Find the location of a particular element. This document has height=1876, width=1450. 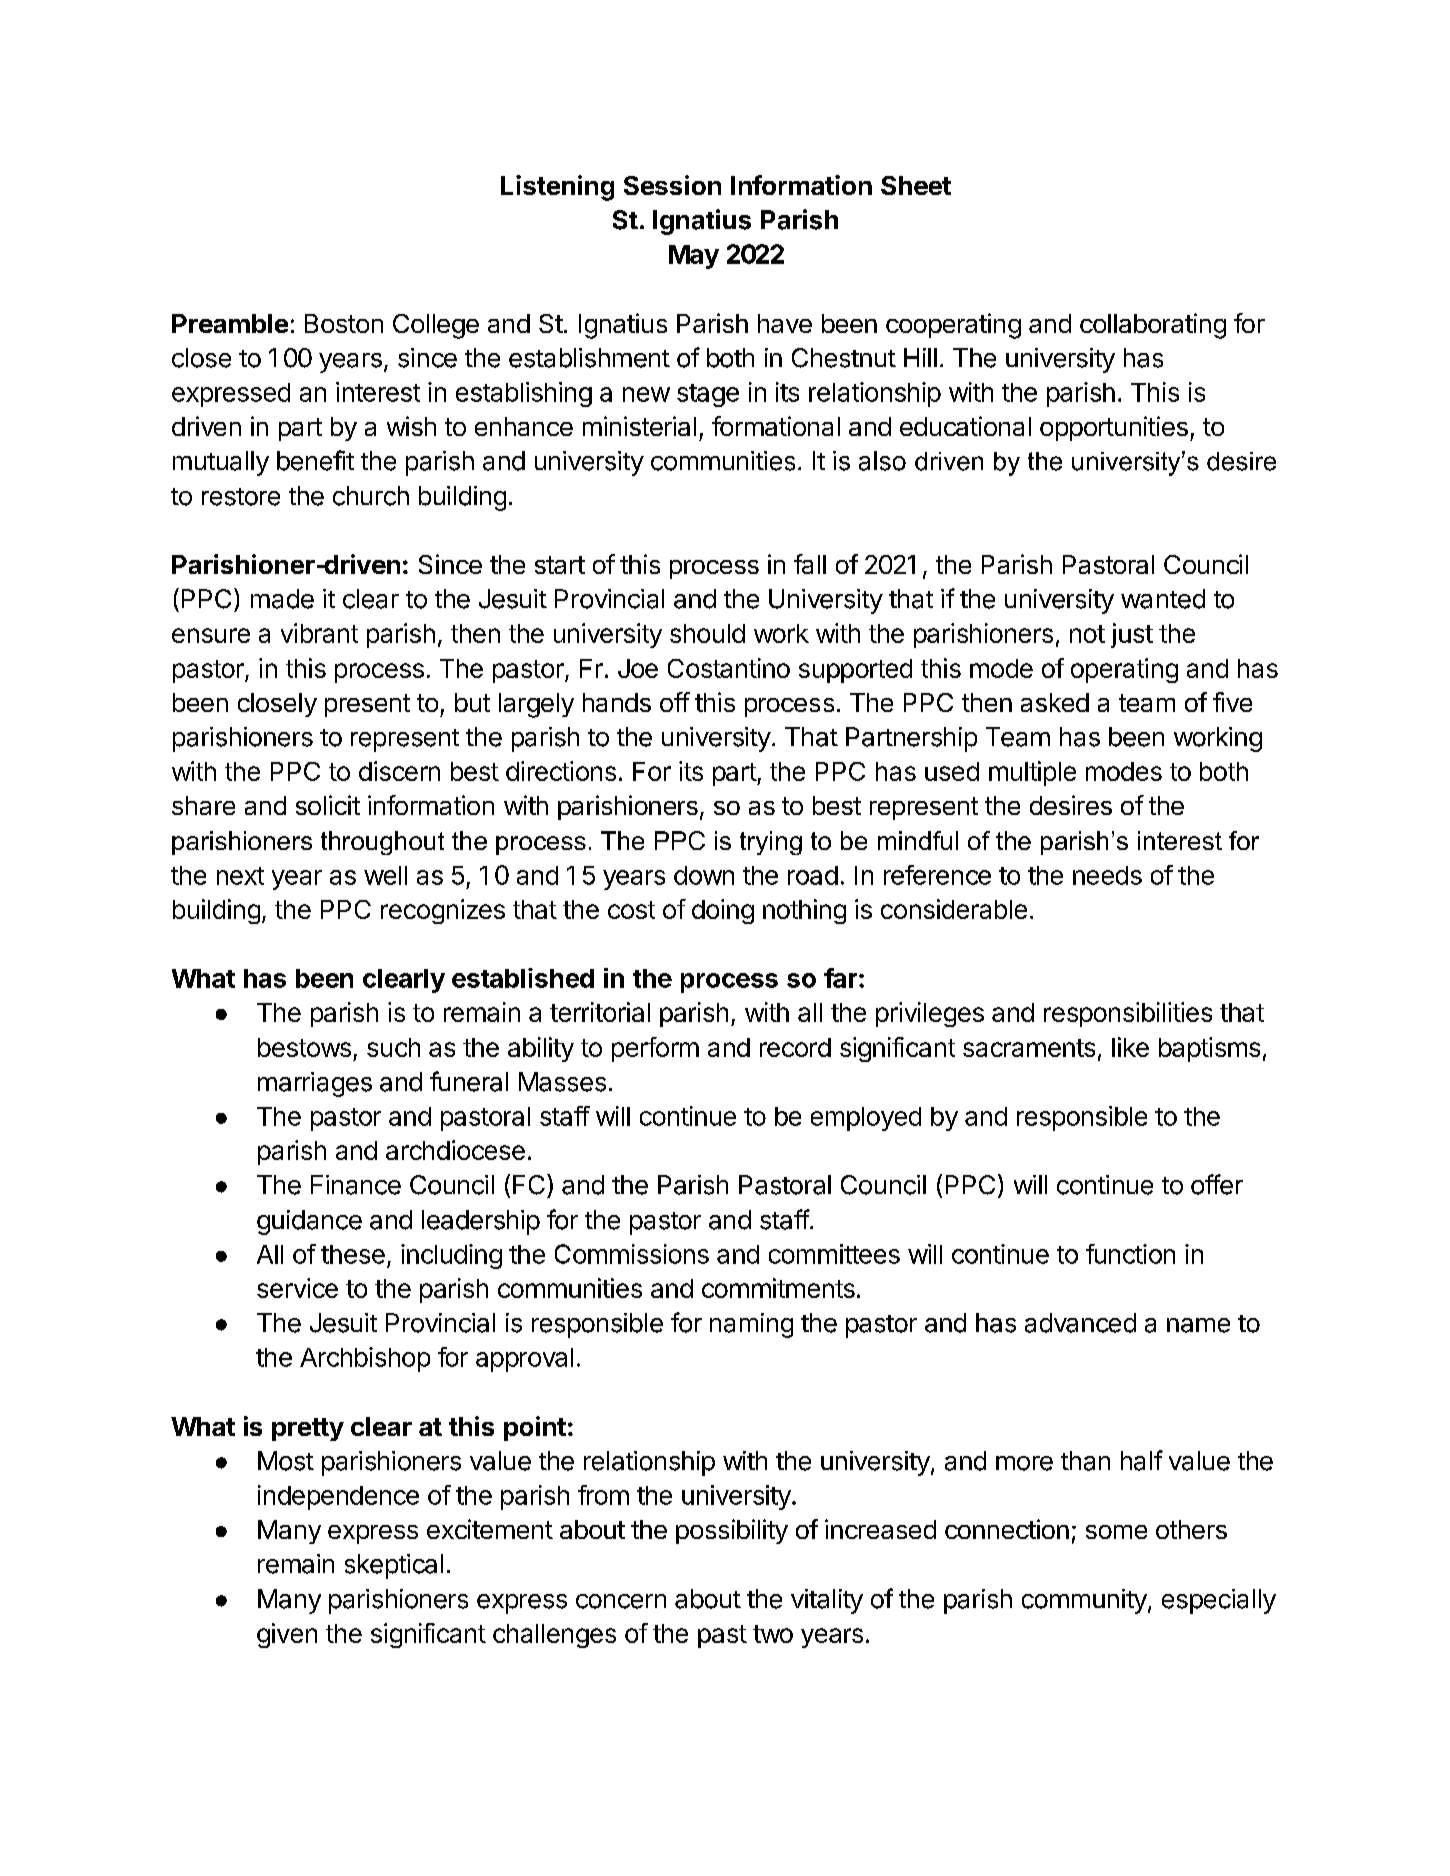

should is located at coordinates (707, 633).
